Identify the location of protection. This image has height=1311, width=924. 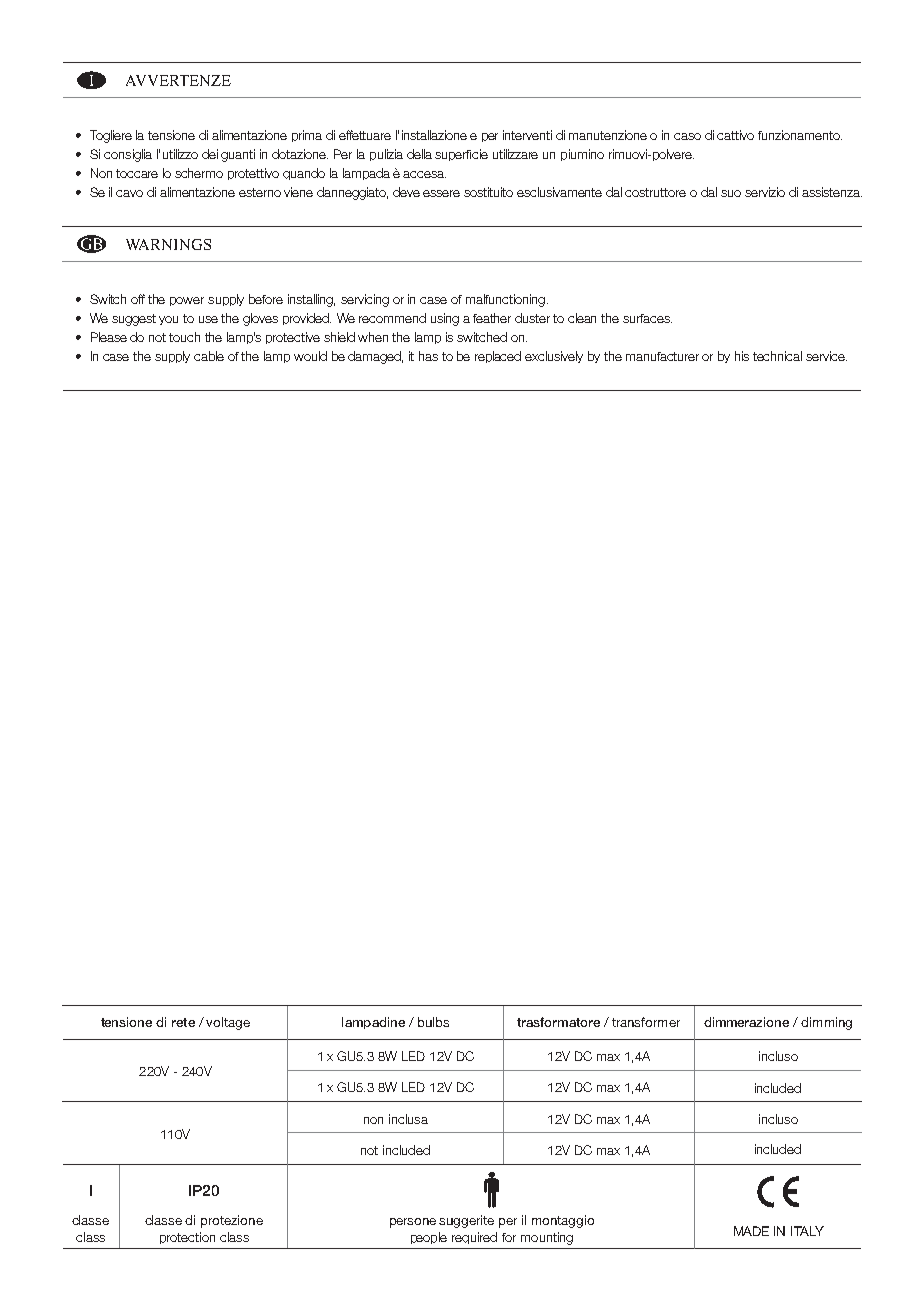
(187, 1238).
